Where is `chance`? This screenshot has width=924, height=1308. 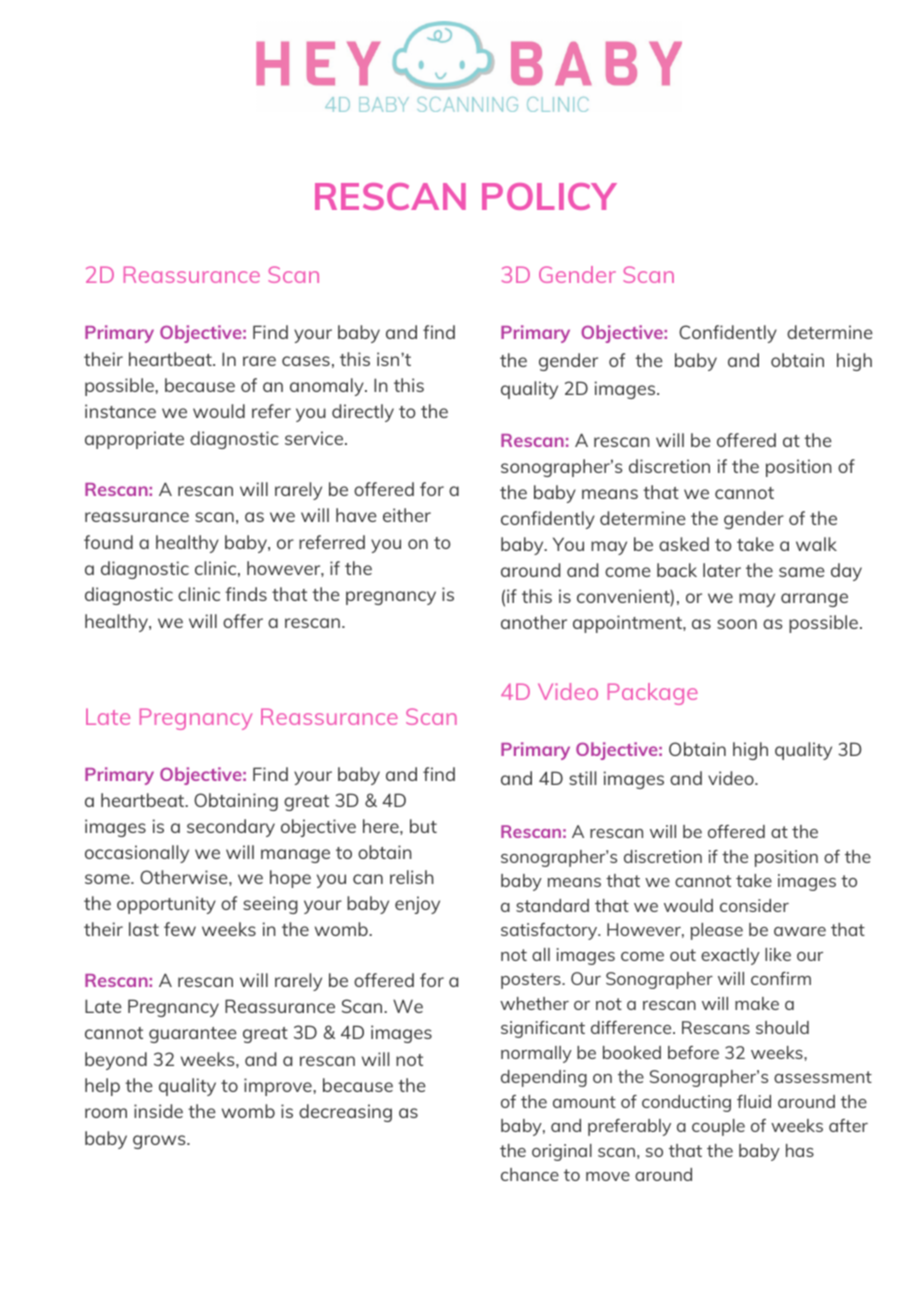
chance is located at coordinates (530, 1174).
